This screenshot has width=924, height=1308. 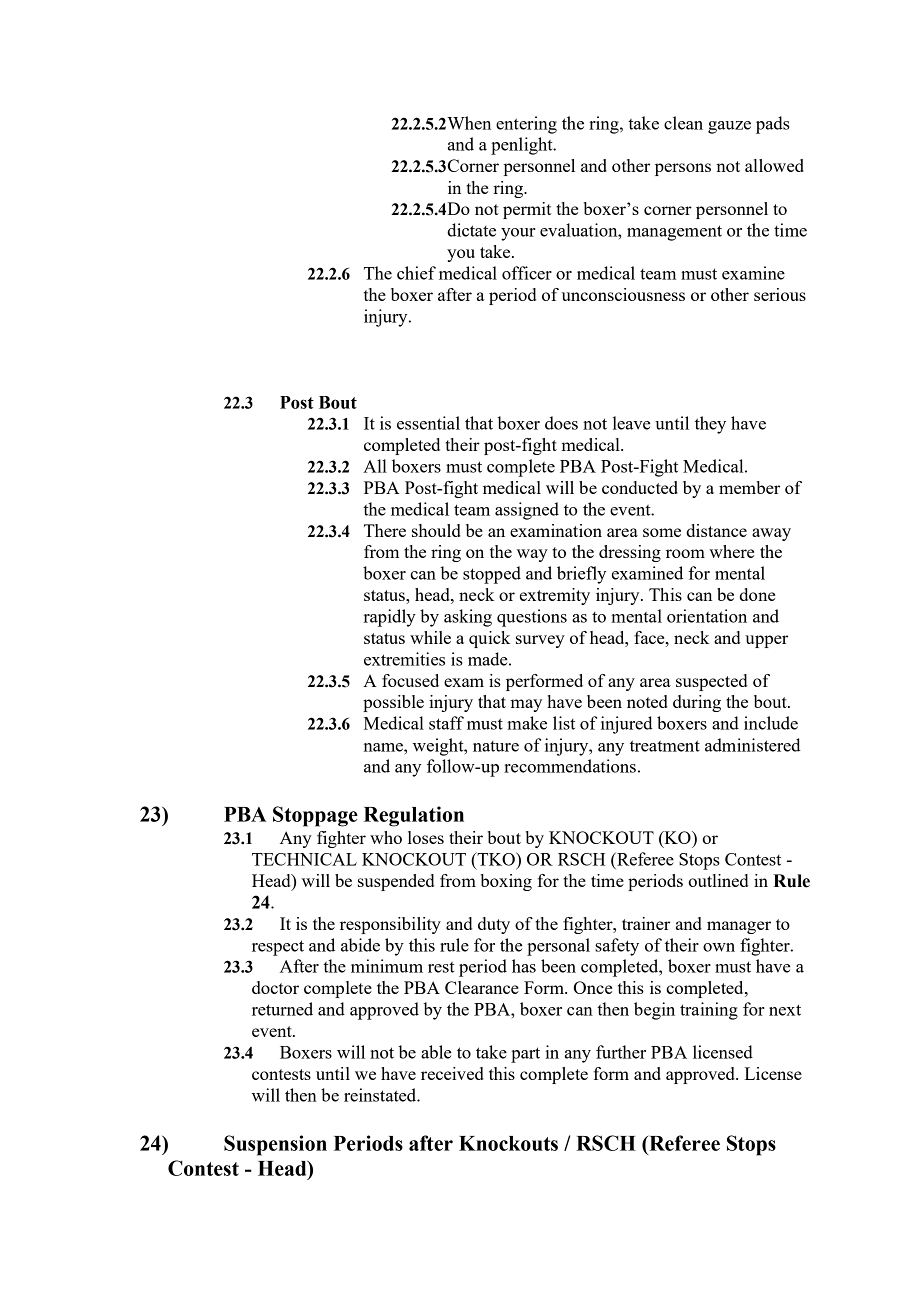 I want to click on rapidly, so click(x=390, y=618).
